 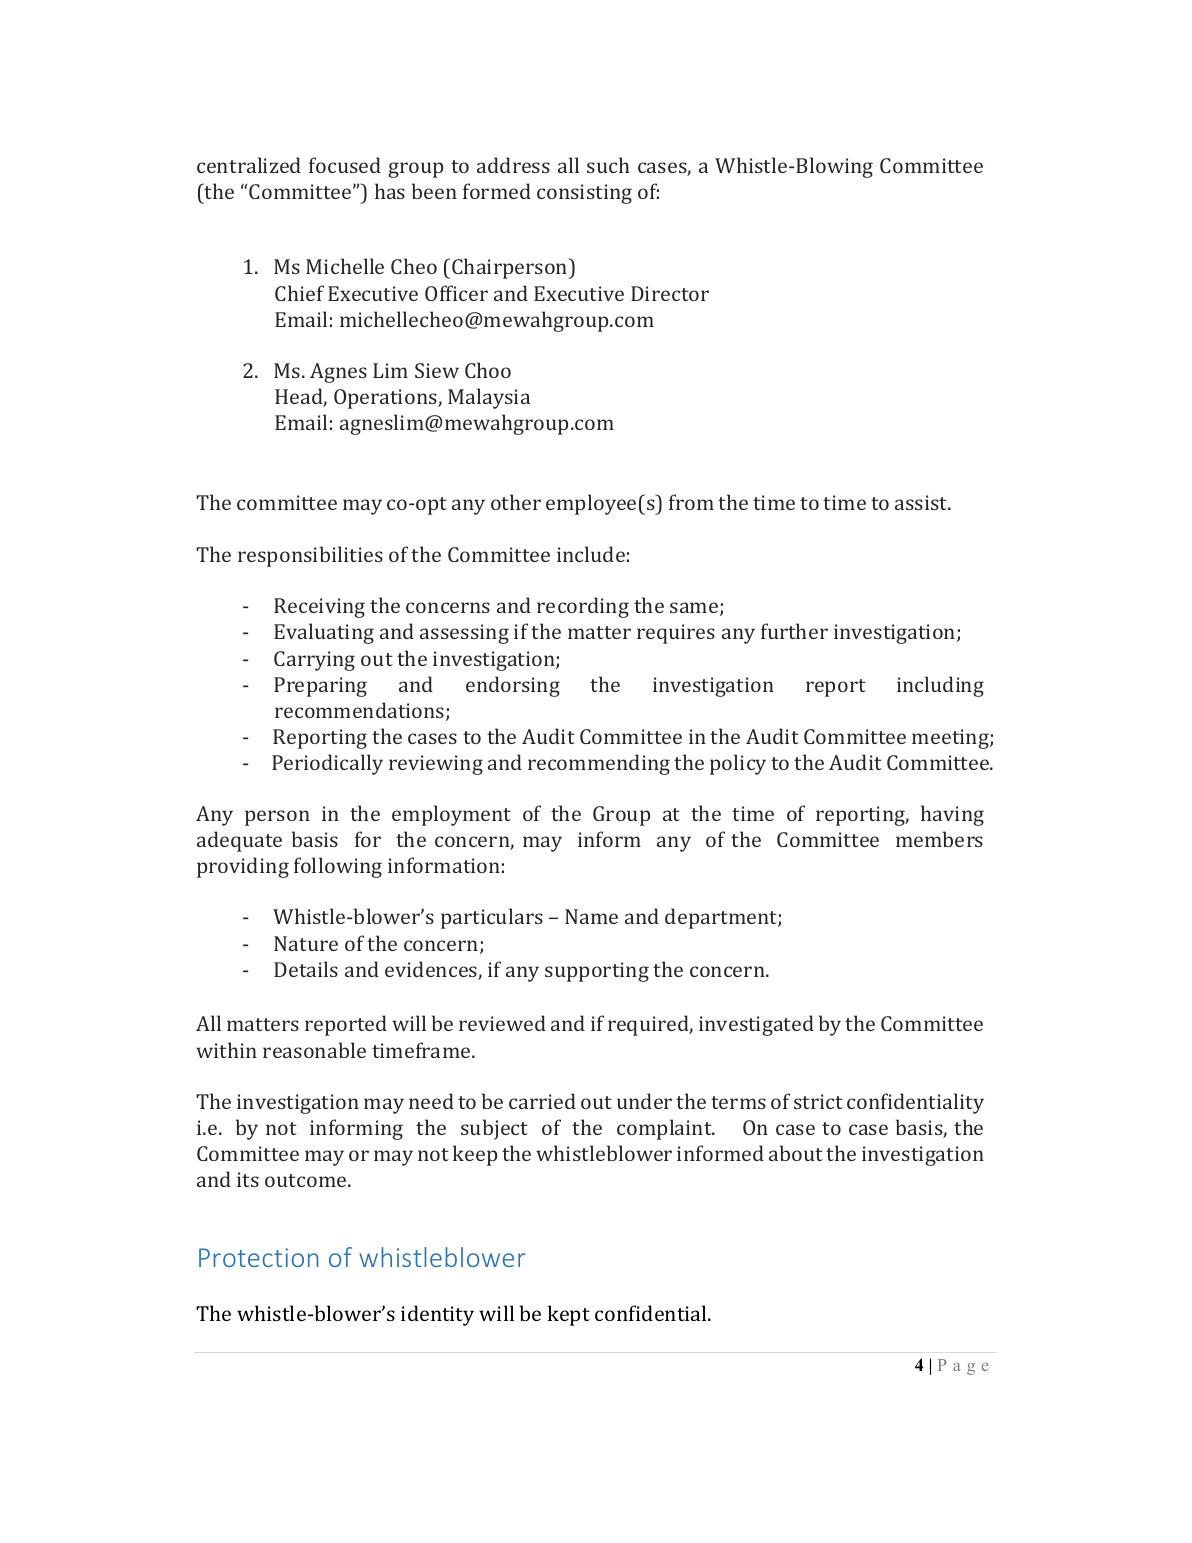 I want to click on consisting, so click(x=584, y=194).
